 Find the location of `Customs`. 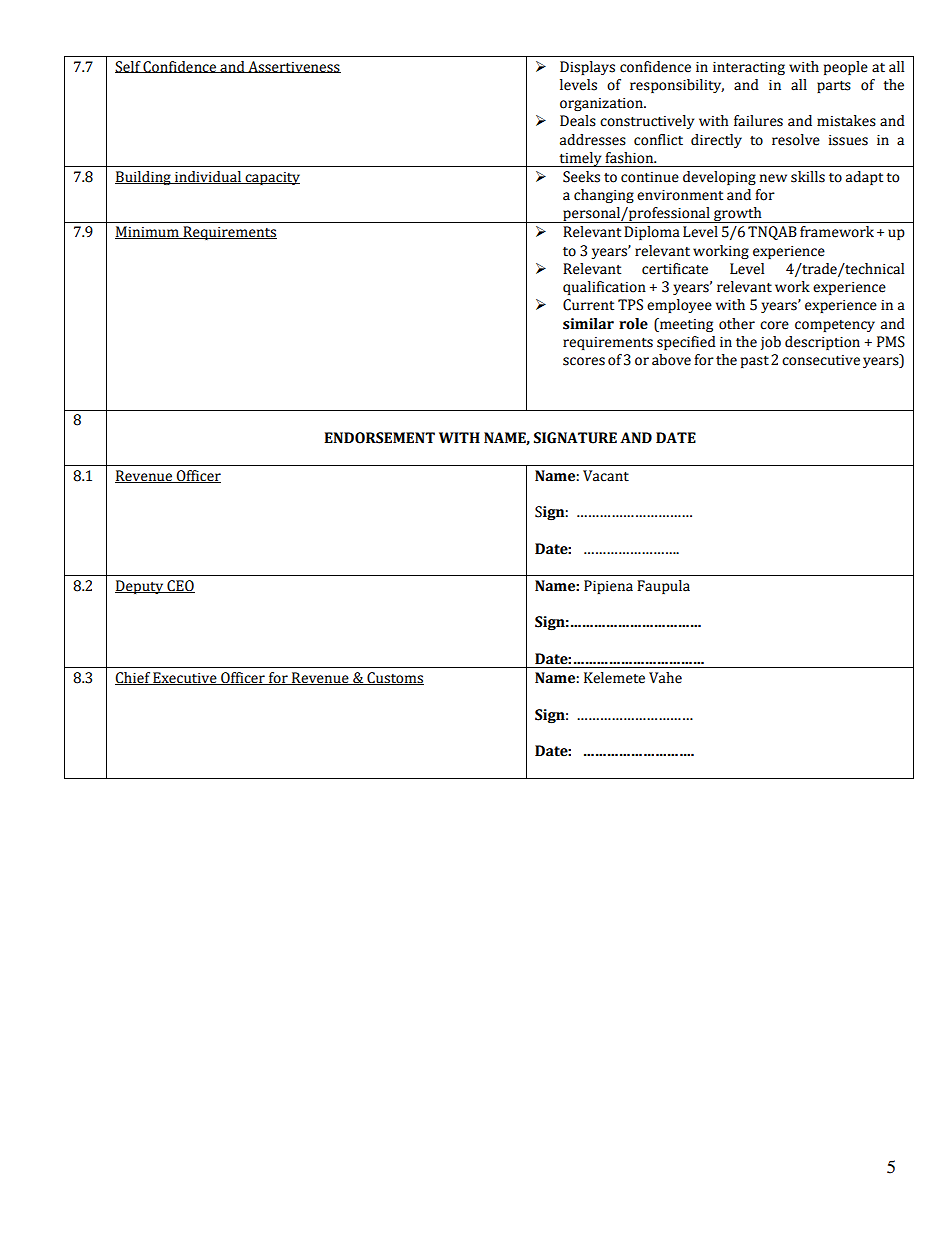

Customs is located at coordinates (394, 678).
